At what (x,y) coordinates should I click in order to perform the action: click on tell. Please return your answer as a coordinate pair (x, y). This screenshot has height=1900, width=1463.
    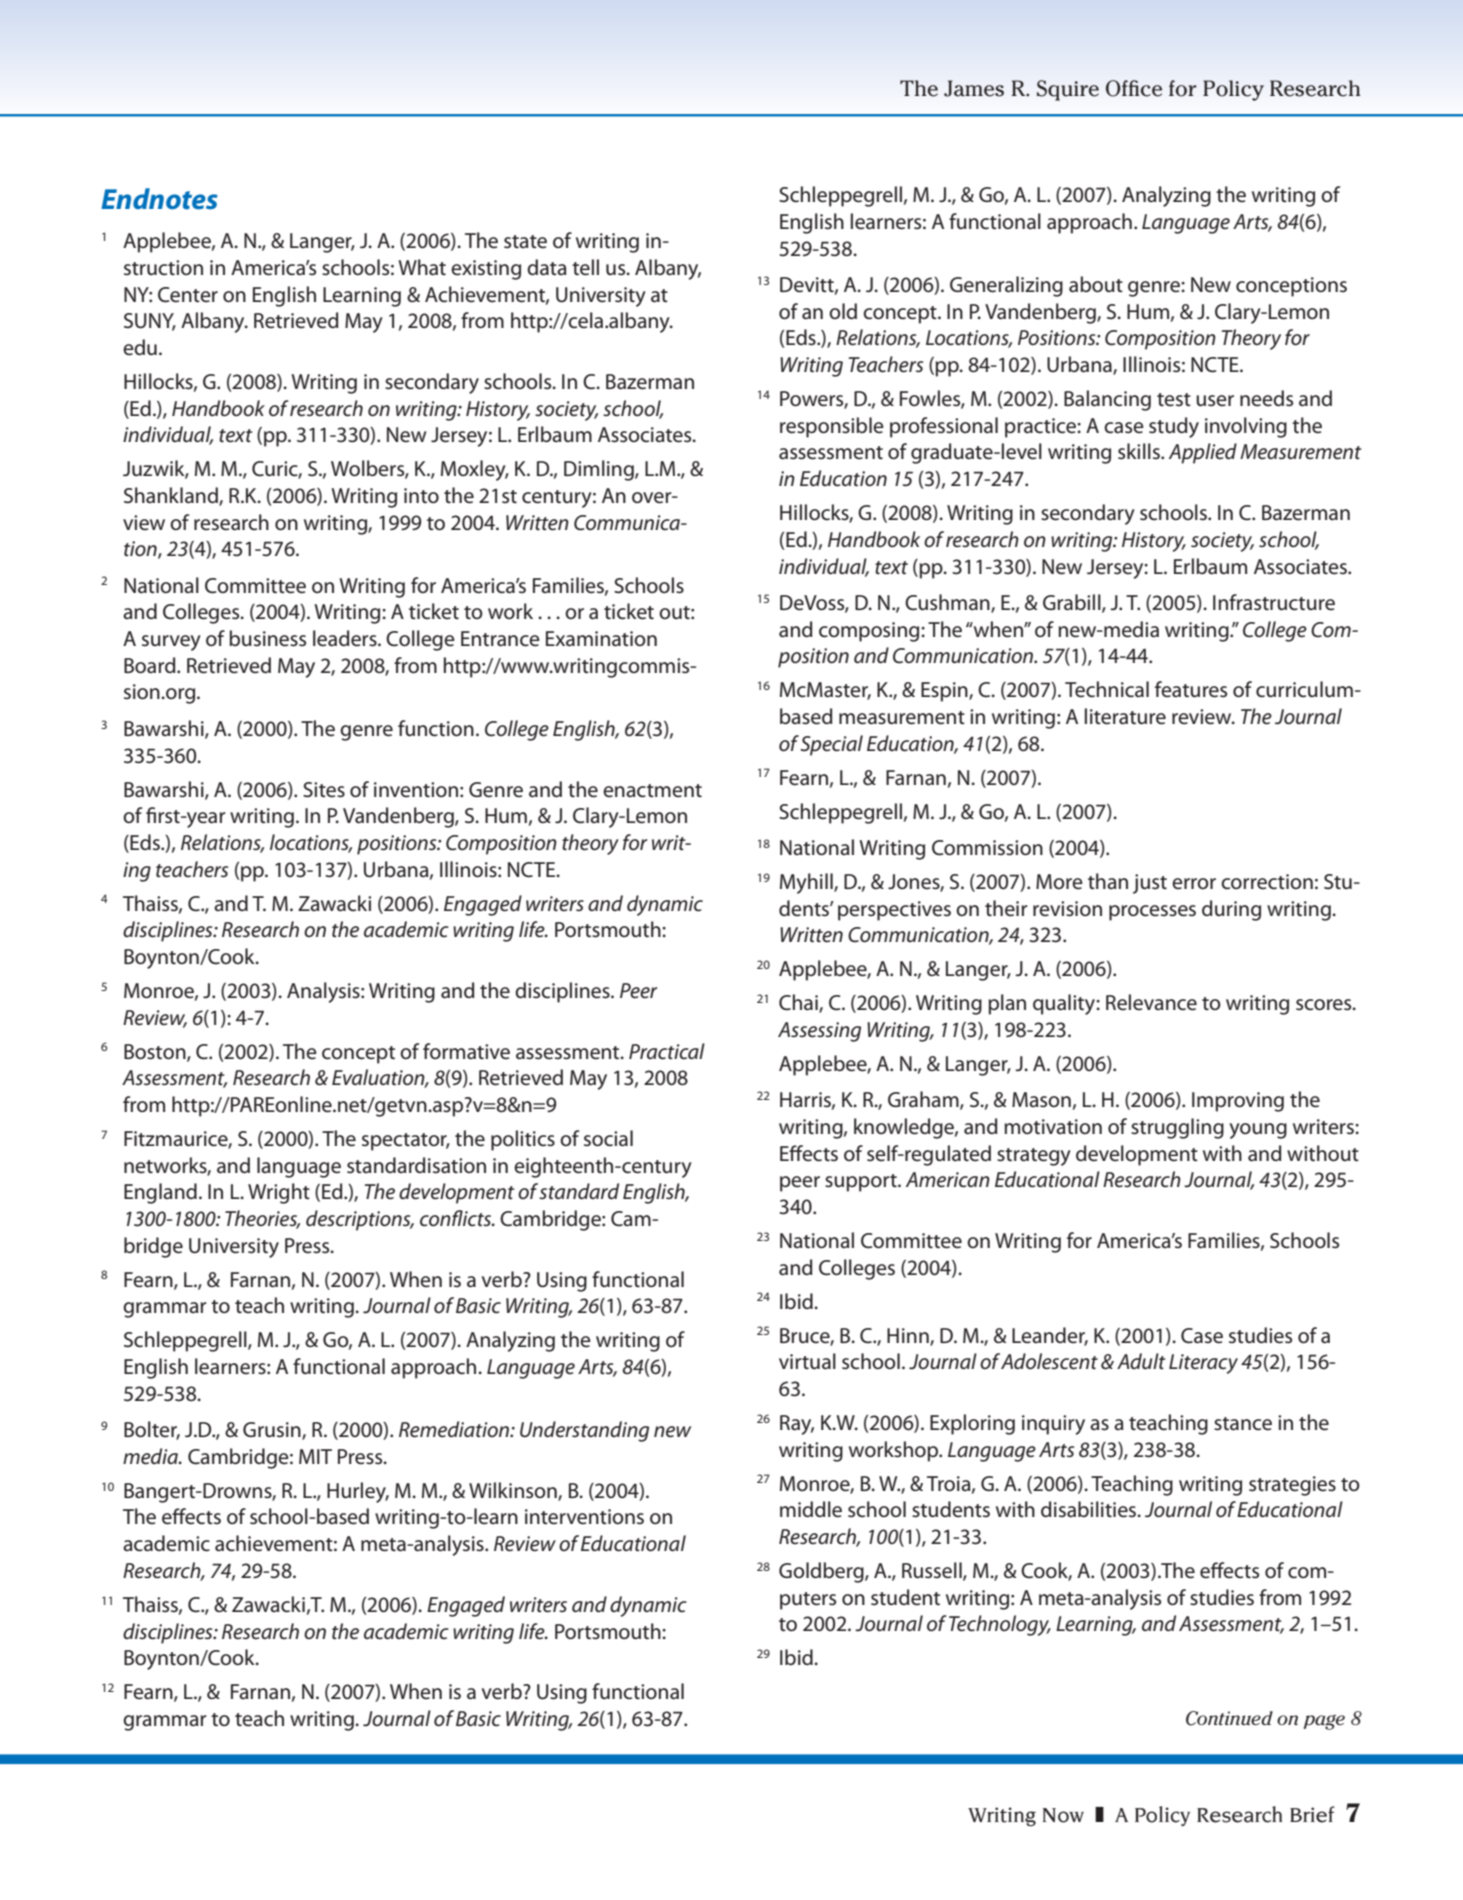
    Looking at the image, I should click on (585, 267).
